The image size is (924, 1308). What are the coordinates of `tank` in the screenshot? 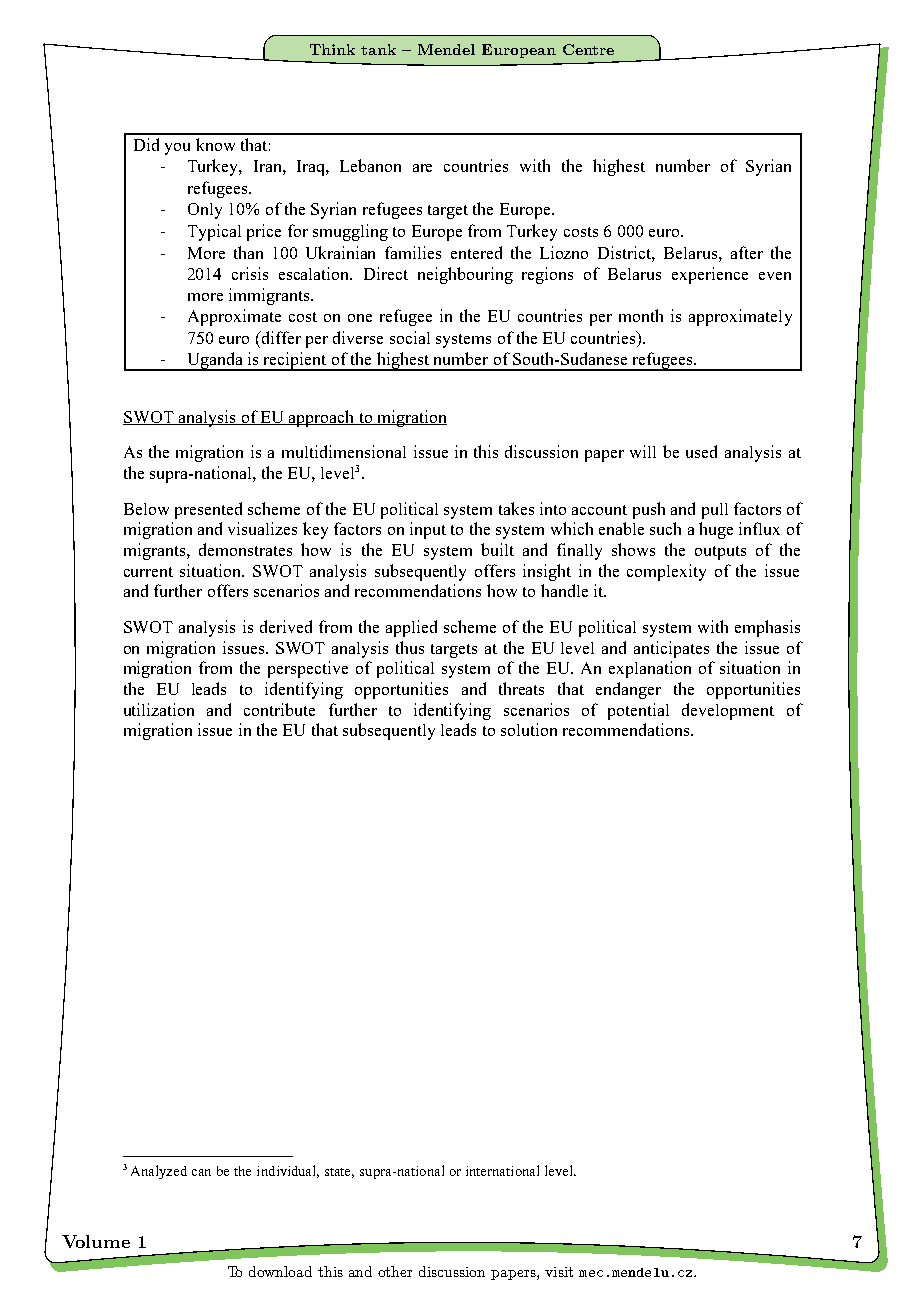 It's located at (378, 49).
